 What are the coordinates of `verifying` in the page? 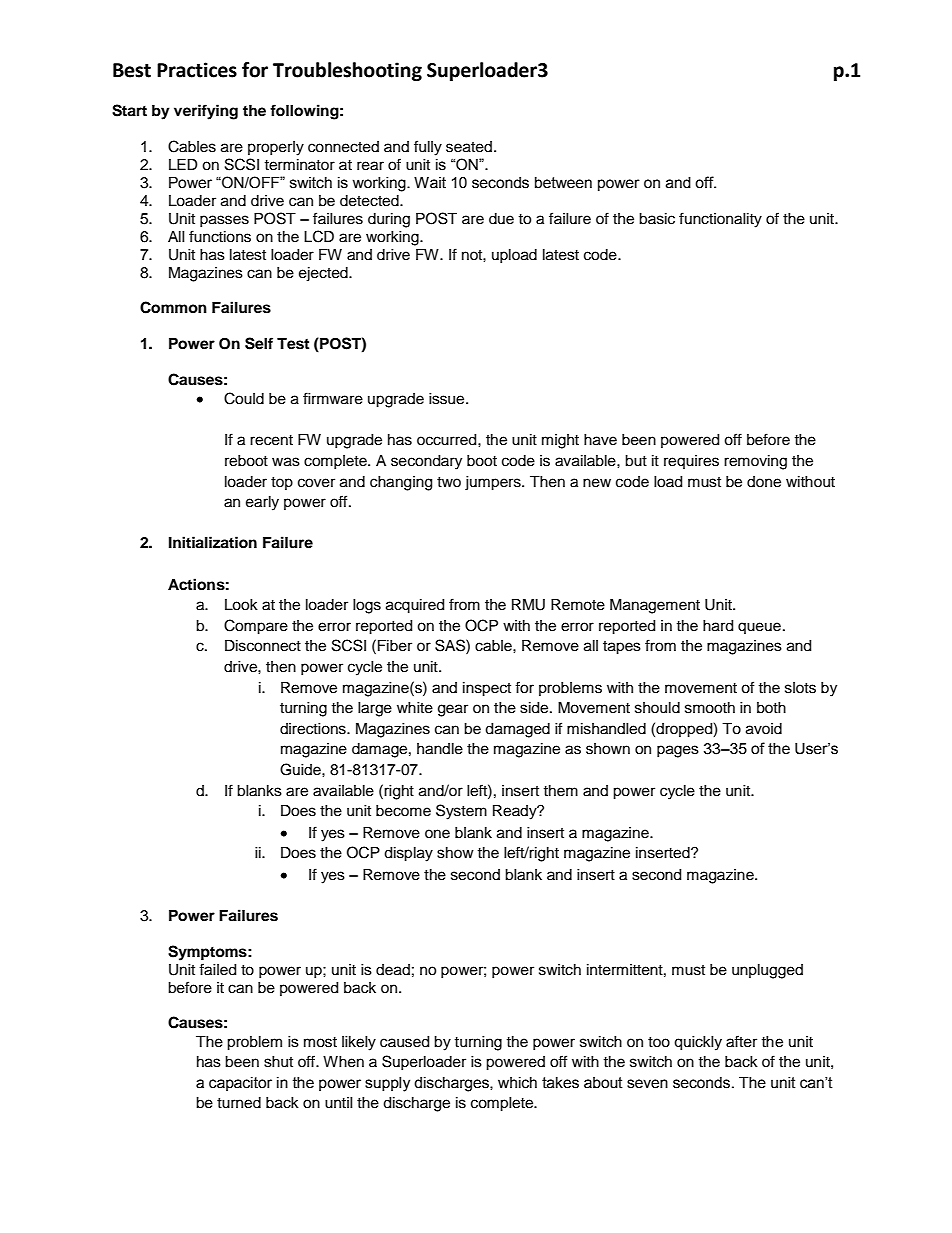 It's located at (206, 112).
